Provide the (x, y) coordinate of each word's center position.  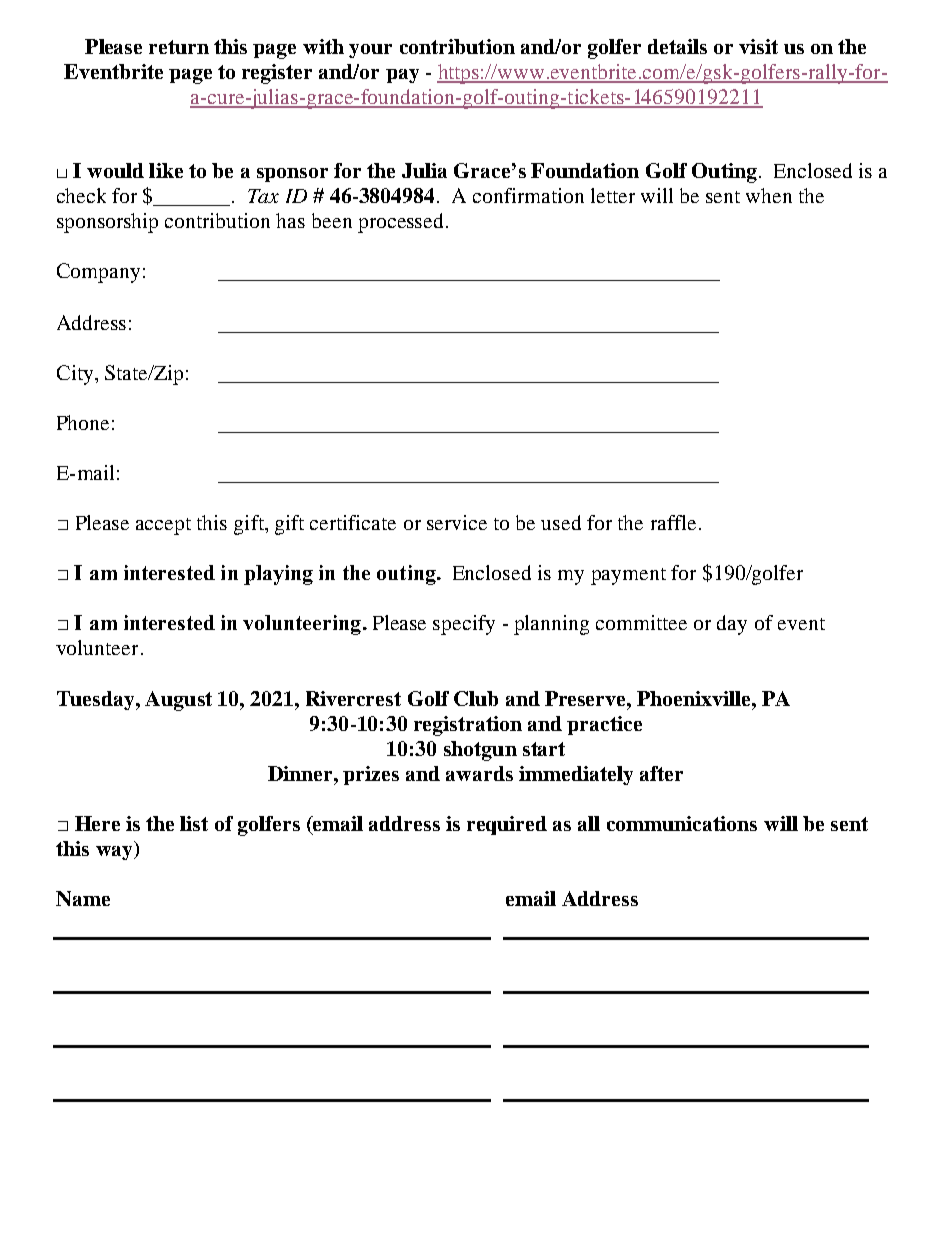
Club (476, 698)
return (179, 47)
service (457, 522)
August (178, 701)
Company (98, 273)
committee (641, 622)
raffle (673, 522)
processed (402, 223)
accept (163, 526)
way (115, 853)
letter (613, 195)
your (370, 51)
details (677, 46)
